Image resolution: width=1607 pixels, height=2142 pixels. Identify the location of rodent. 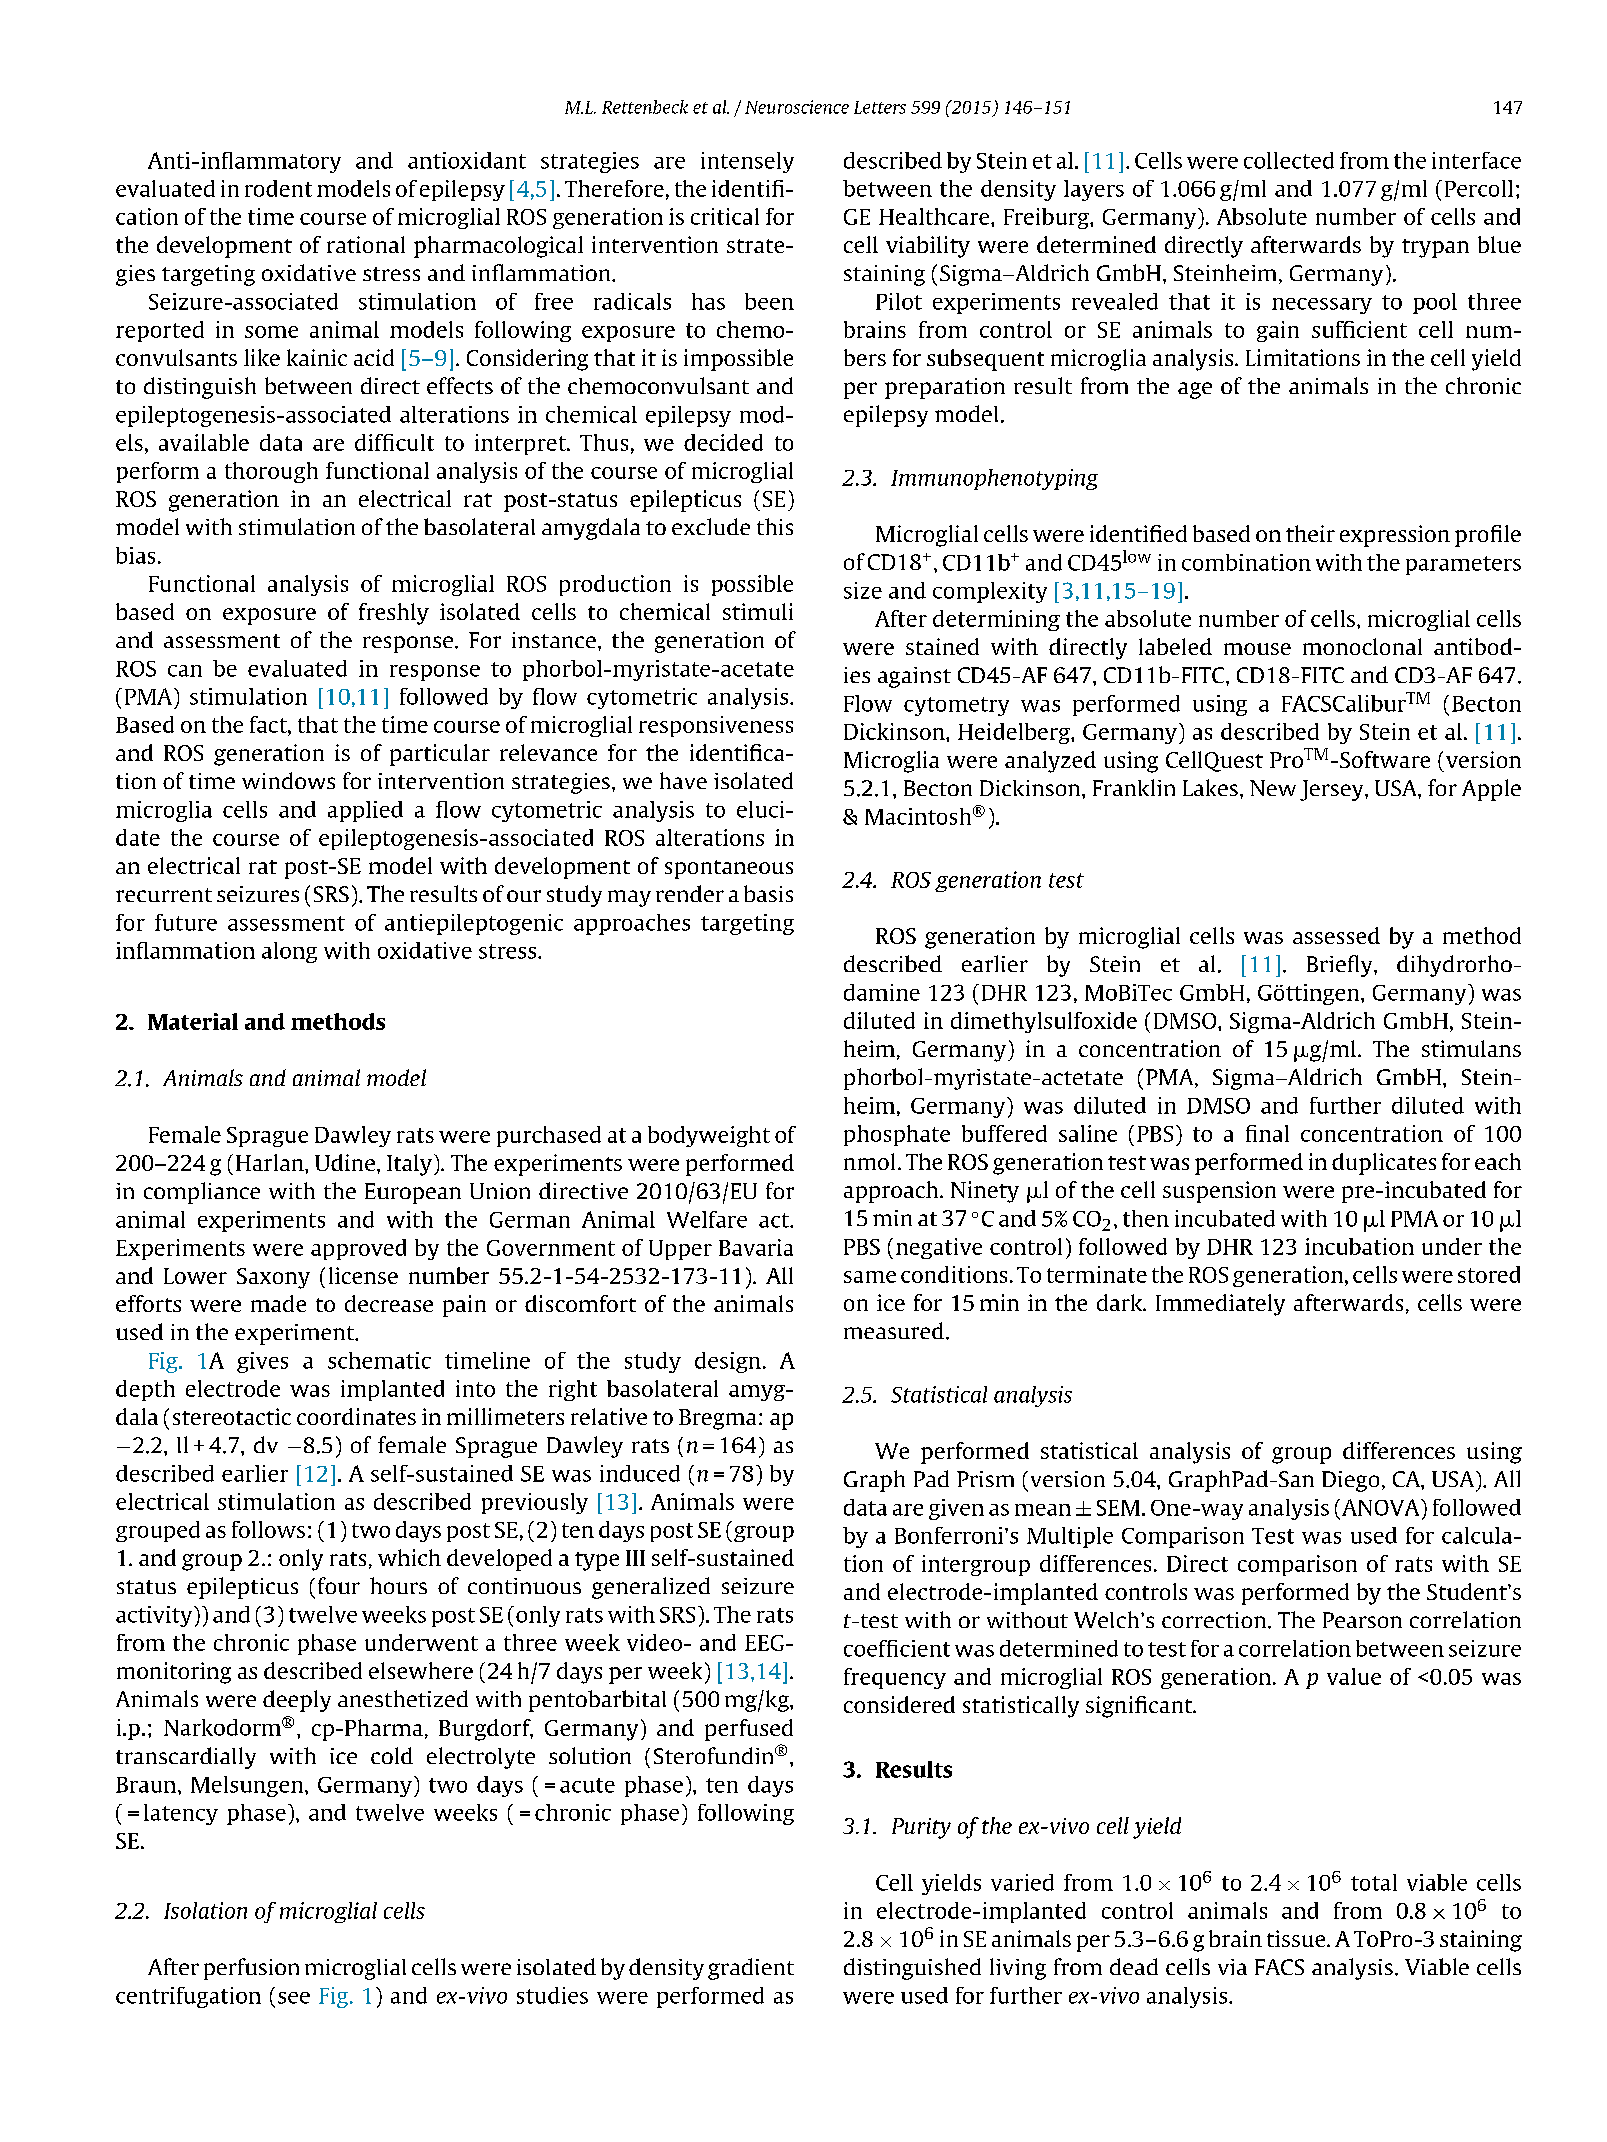
(278, 188).
